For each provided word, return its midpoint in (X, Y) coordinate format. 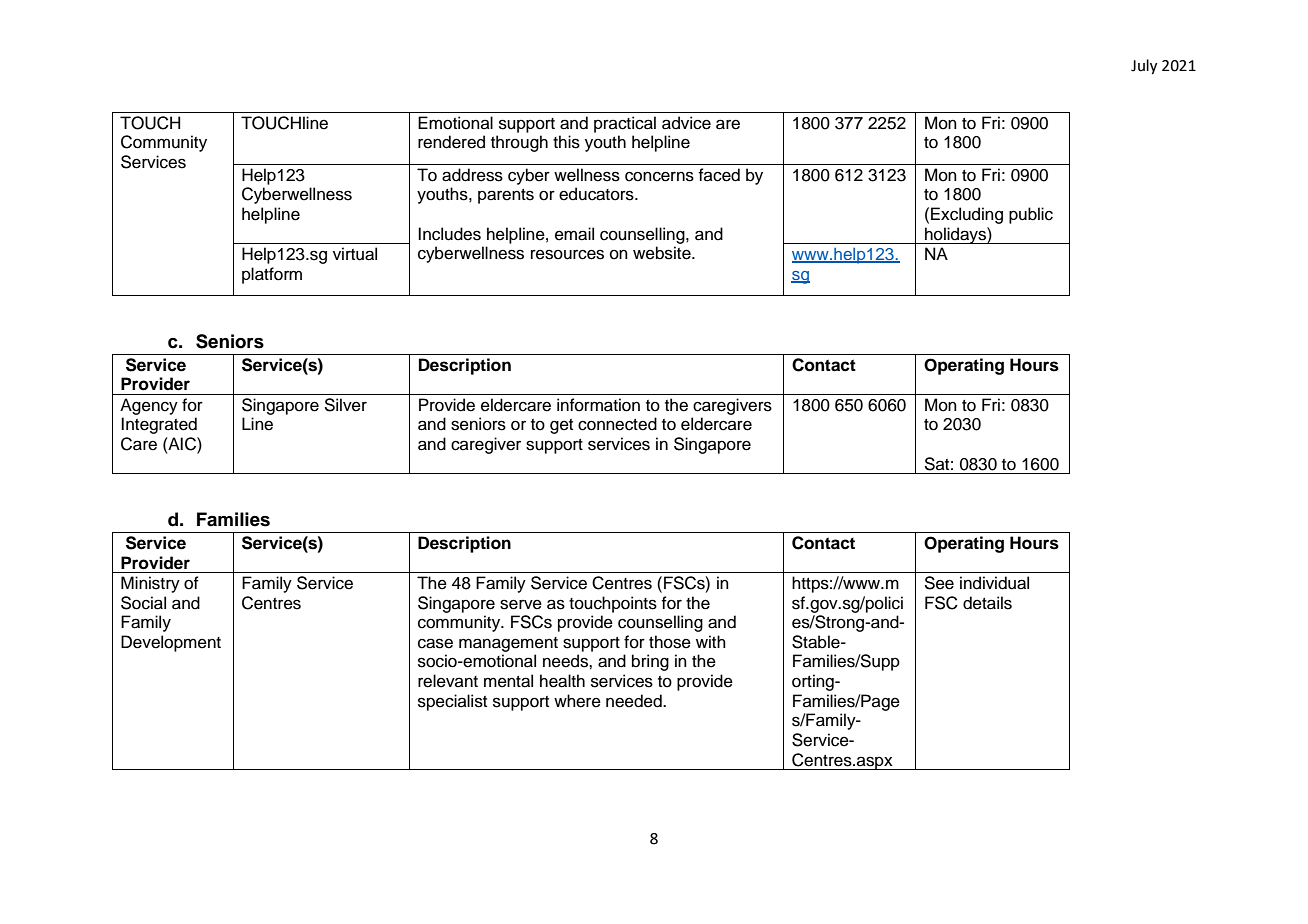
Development (171, 643)
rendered (451, 142)
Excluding (967, 215)
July (1144, 67)
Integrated (159, 425)
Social (143, 603)
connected (617, 424)
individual (994, 583)
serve (521, 604)
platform (272, 275)
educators (597, 194)
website (663, 253)
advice (686, 123)
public (1031, 215)
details (987, 603)
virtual (355, 254)
